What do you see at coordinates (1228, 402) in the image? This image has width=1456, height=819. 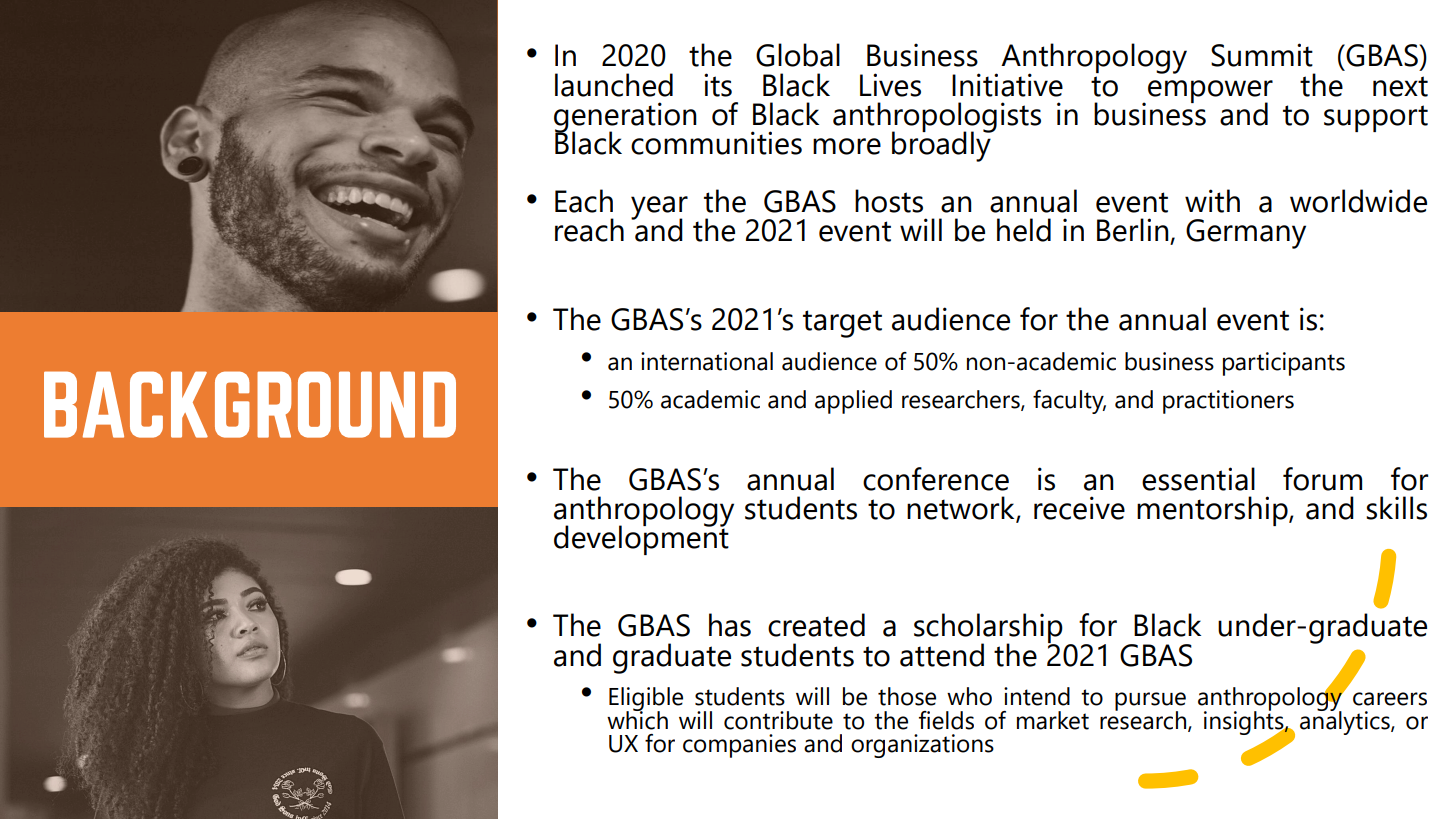 I see `practitioners` at bounding box center [1228, 402].
